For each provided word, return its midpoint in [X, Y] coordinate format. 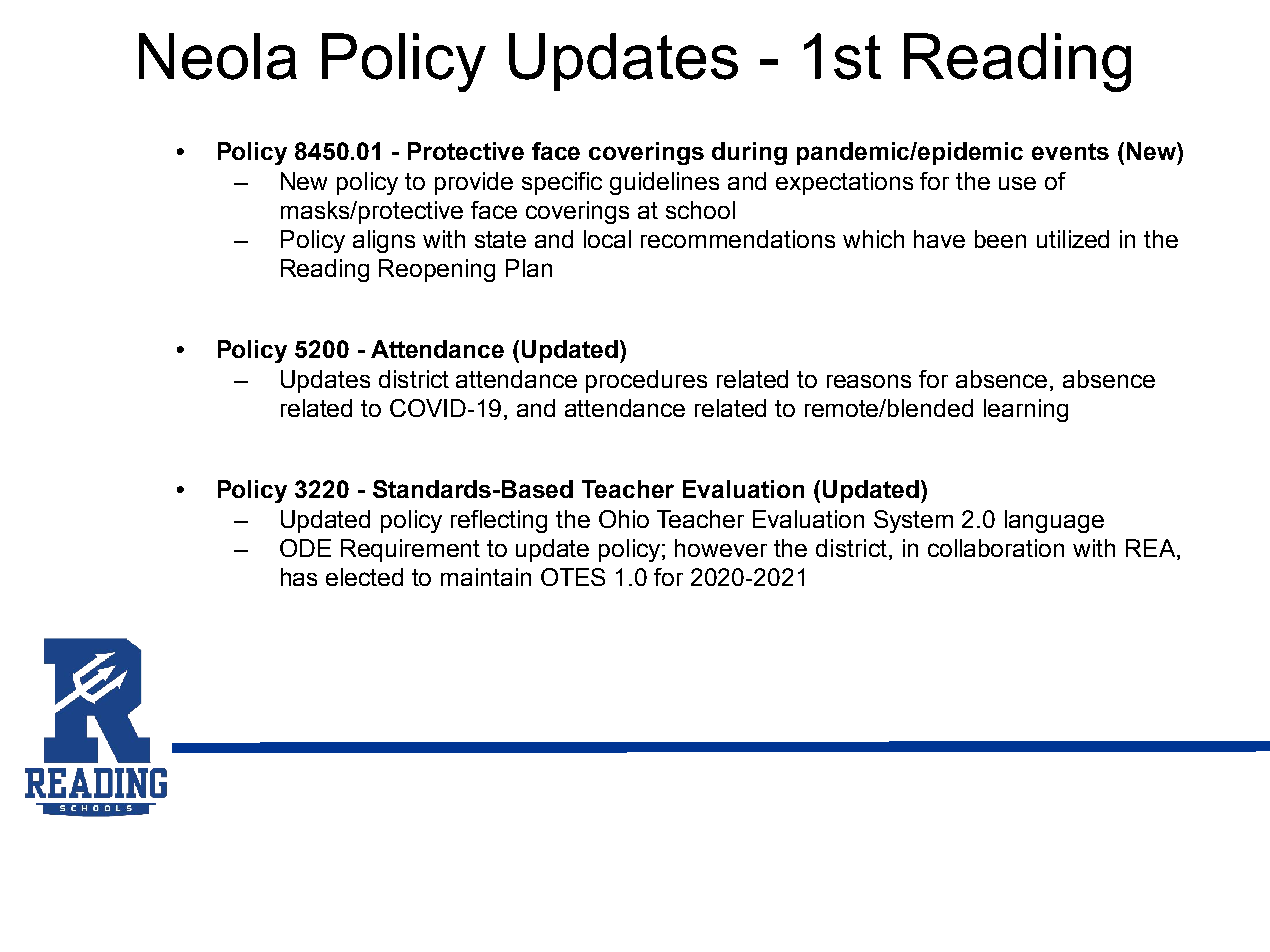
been [1000, 239]
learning [1026, 410]
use [1017, 183]
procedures [646, 381]
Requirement [410, 550]
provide [474, 183]
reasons [869, 381]
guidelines [664, 183]
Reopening [437, 270]
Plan [529, 268]
